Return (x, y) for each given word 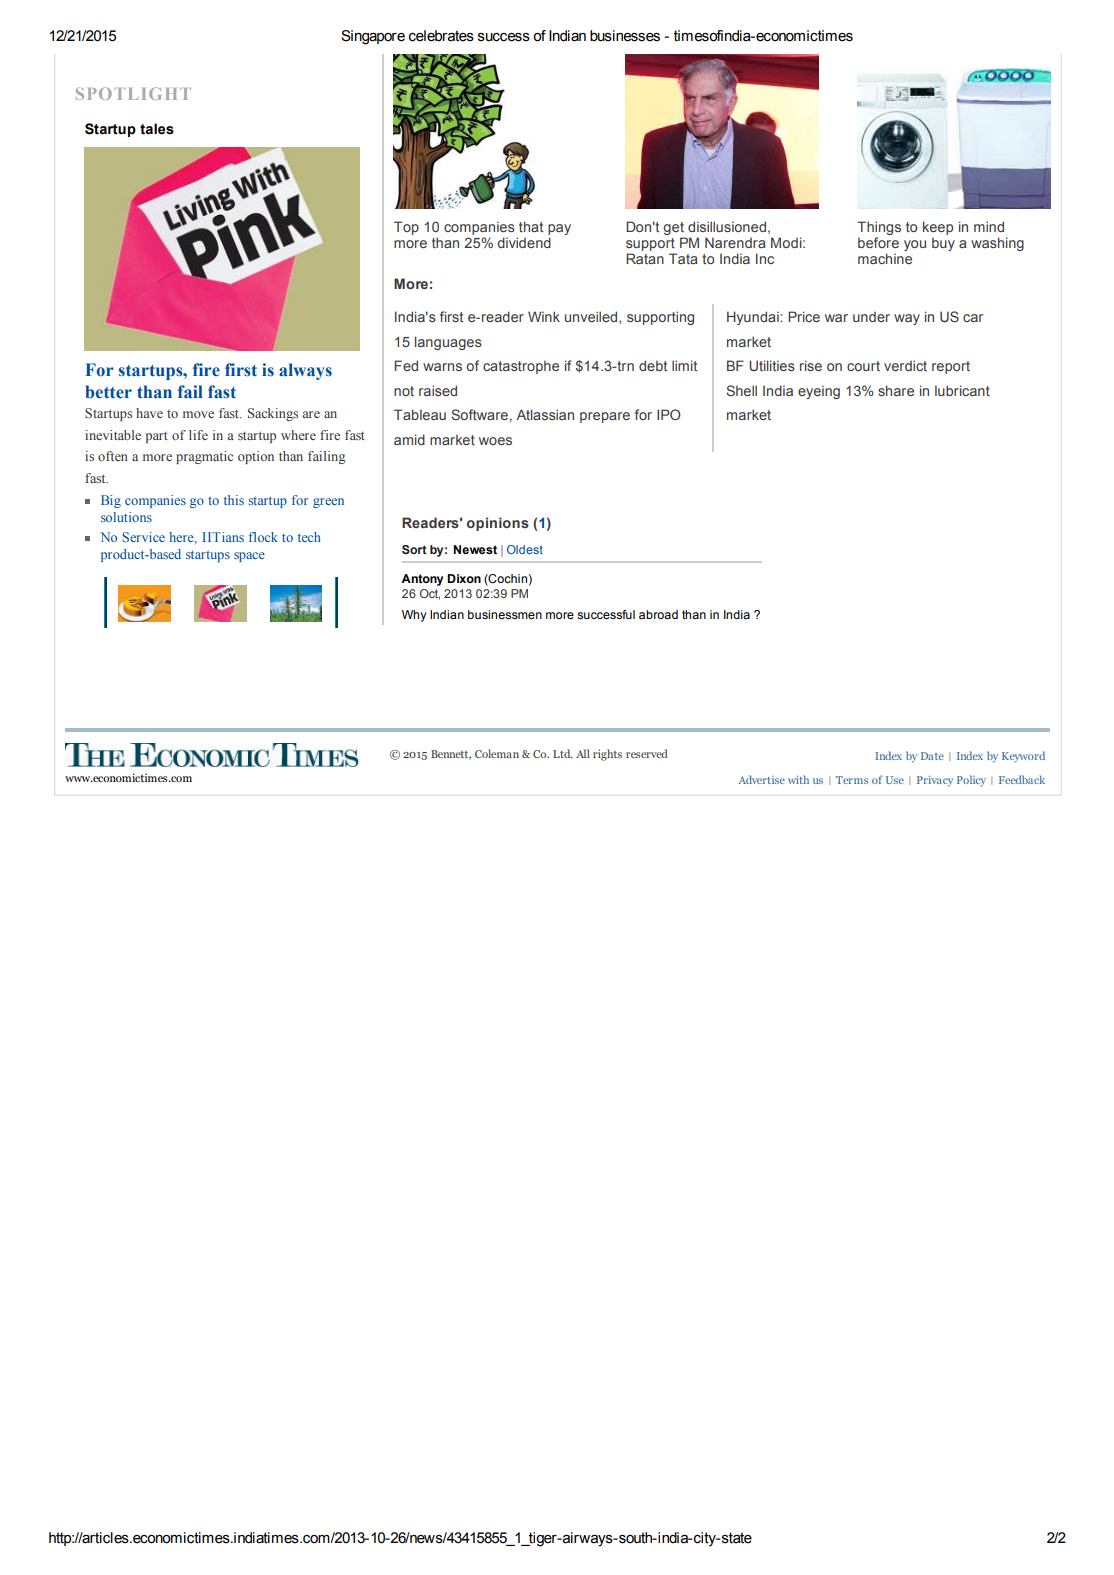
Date (932, 756)
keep (938, 228)
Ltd (563, 753)
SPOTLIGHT (133, 93)
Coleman (497, 753)
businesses (625, 36)
